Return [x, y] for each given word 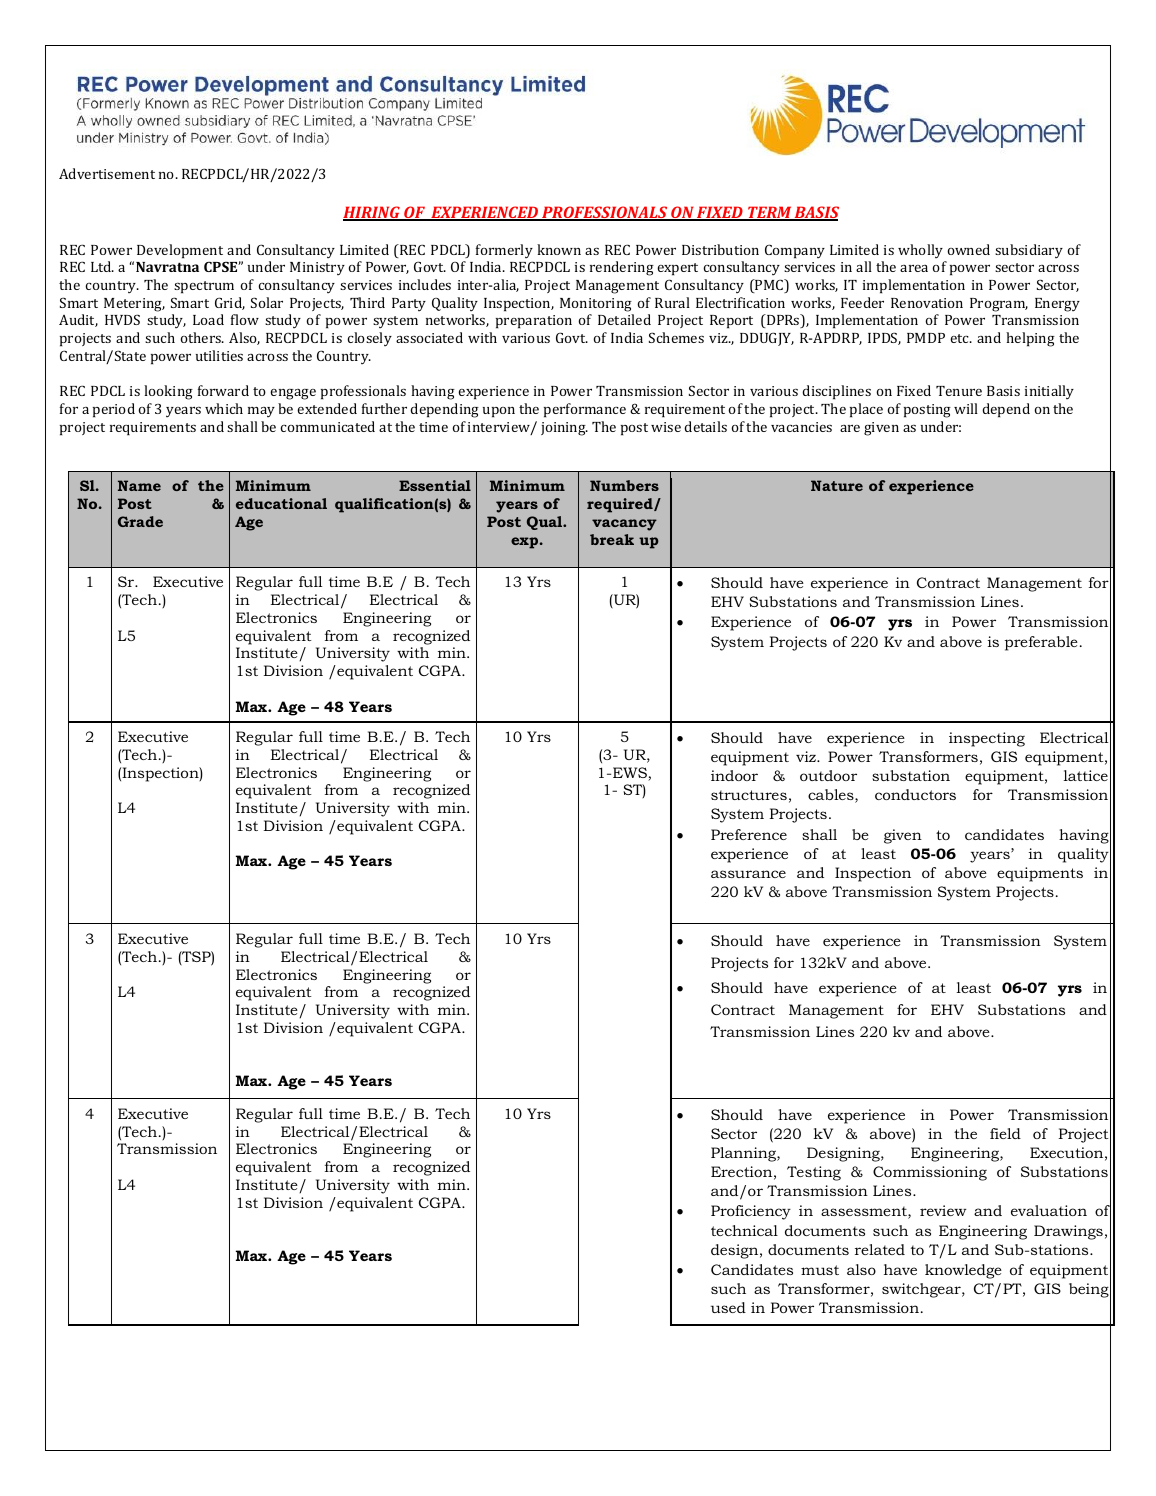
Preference [749, 834]
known [559, 249]
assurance [748, 874]
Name [139, 485]
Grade [140, 521]
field [1005, 1133]
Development [180, 251]
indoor [734, 775]
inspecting [987, 739]
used [728, 1307]
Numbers [624, 485]
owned [968, 249]
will [966, 408]
